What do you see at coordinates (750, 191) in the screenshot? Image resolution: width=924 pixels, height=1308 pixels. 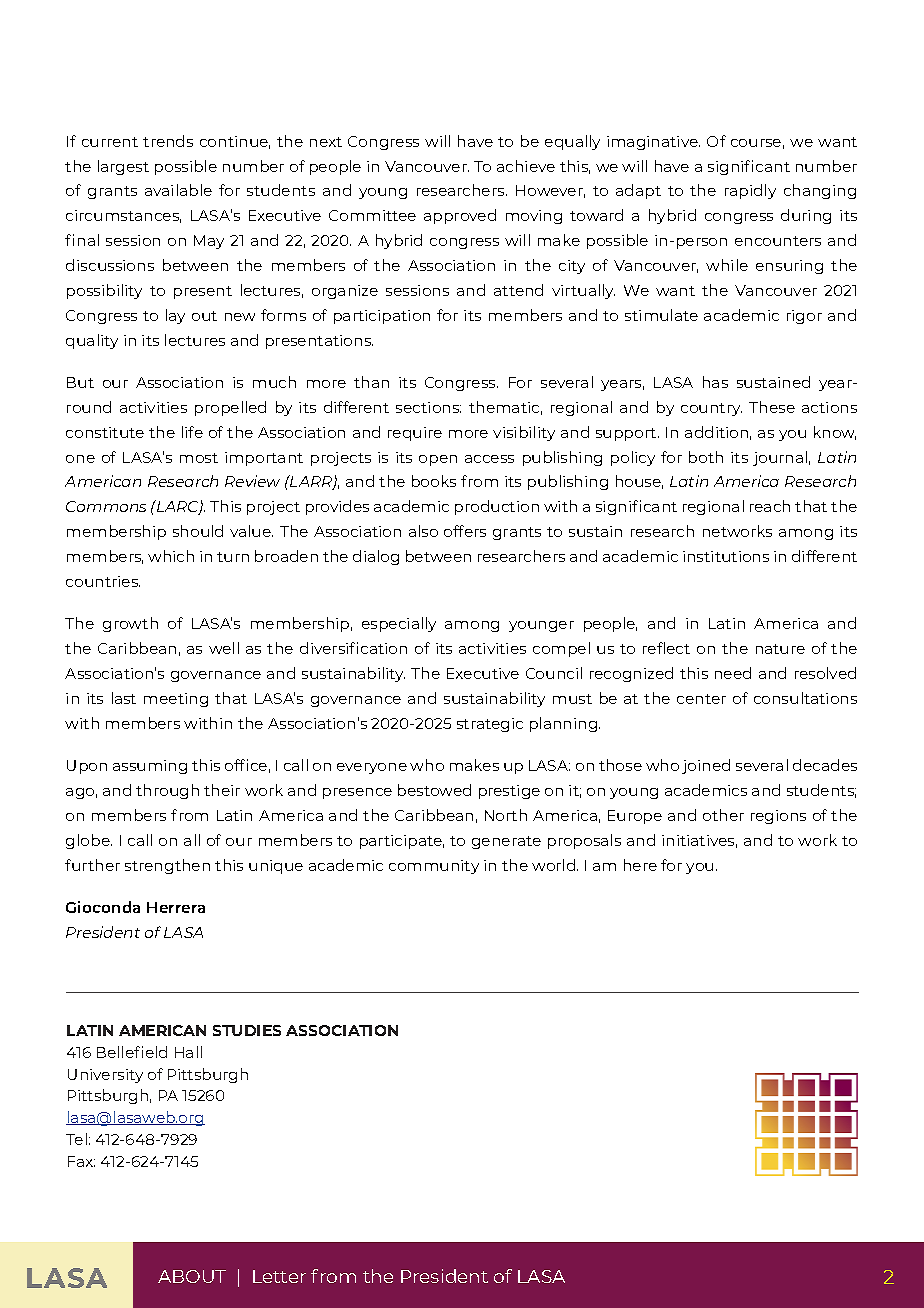 I see `rapidly` at bounding box center [750, 191].
